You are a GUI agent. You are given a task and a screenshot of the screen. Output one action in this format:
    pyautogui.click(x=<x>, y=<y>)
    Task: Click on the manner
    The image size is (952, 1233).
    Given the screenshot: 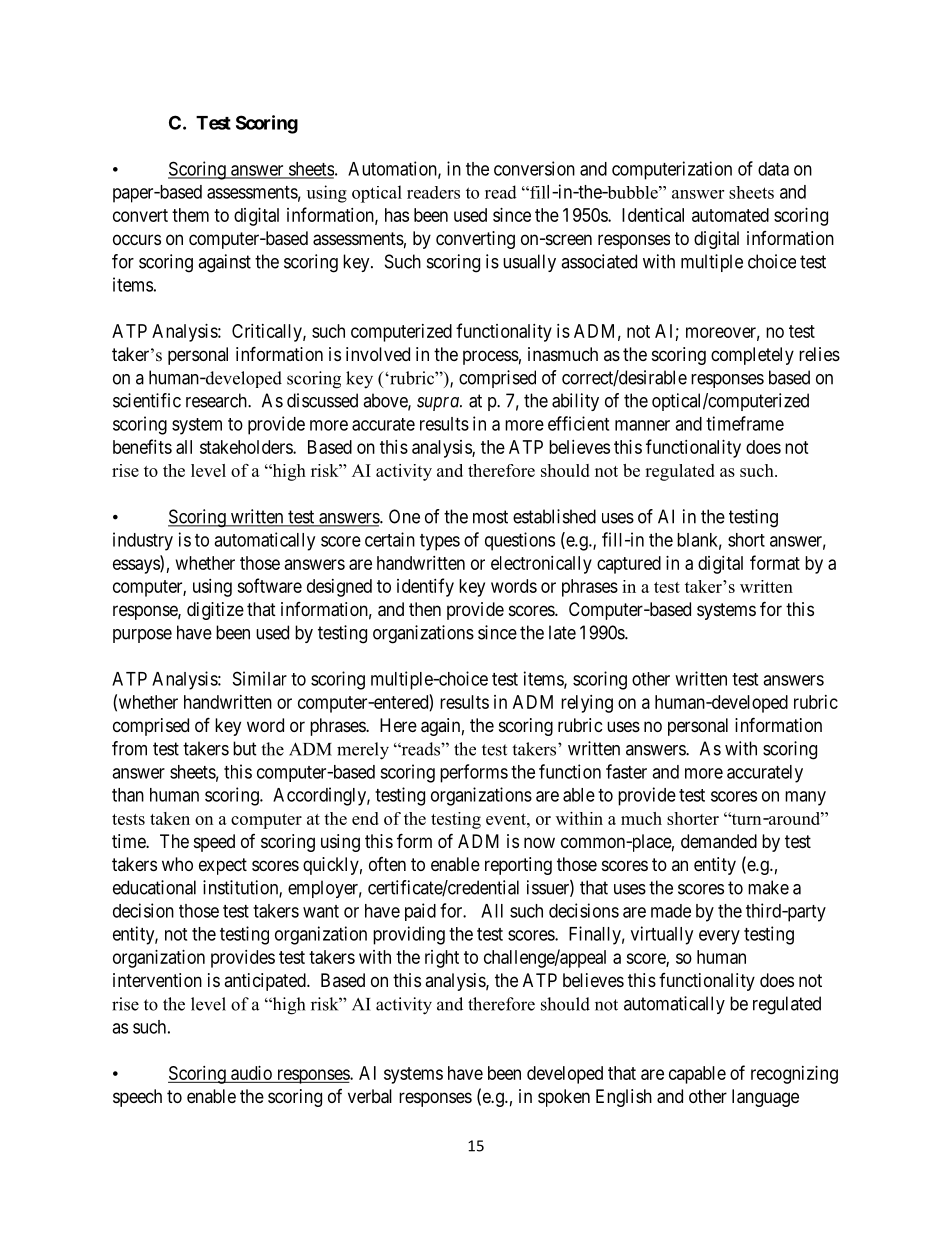 What is the action you would take?
    pyautogui.click(x=642, y=425)
